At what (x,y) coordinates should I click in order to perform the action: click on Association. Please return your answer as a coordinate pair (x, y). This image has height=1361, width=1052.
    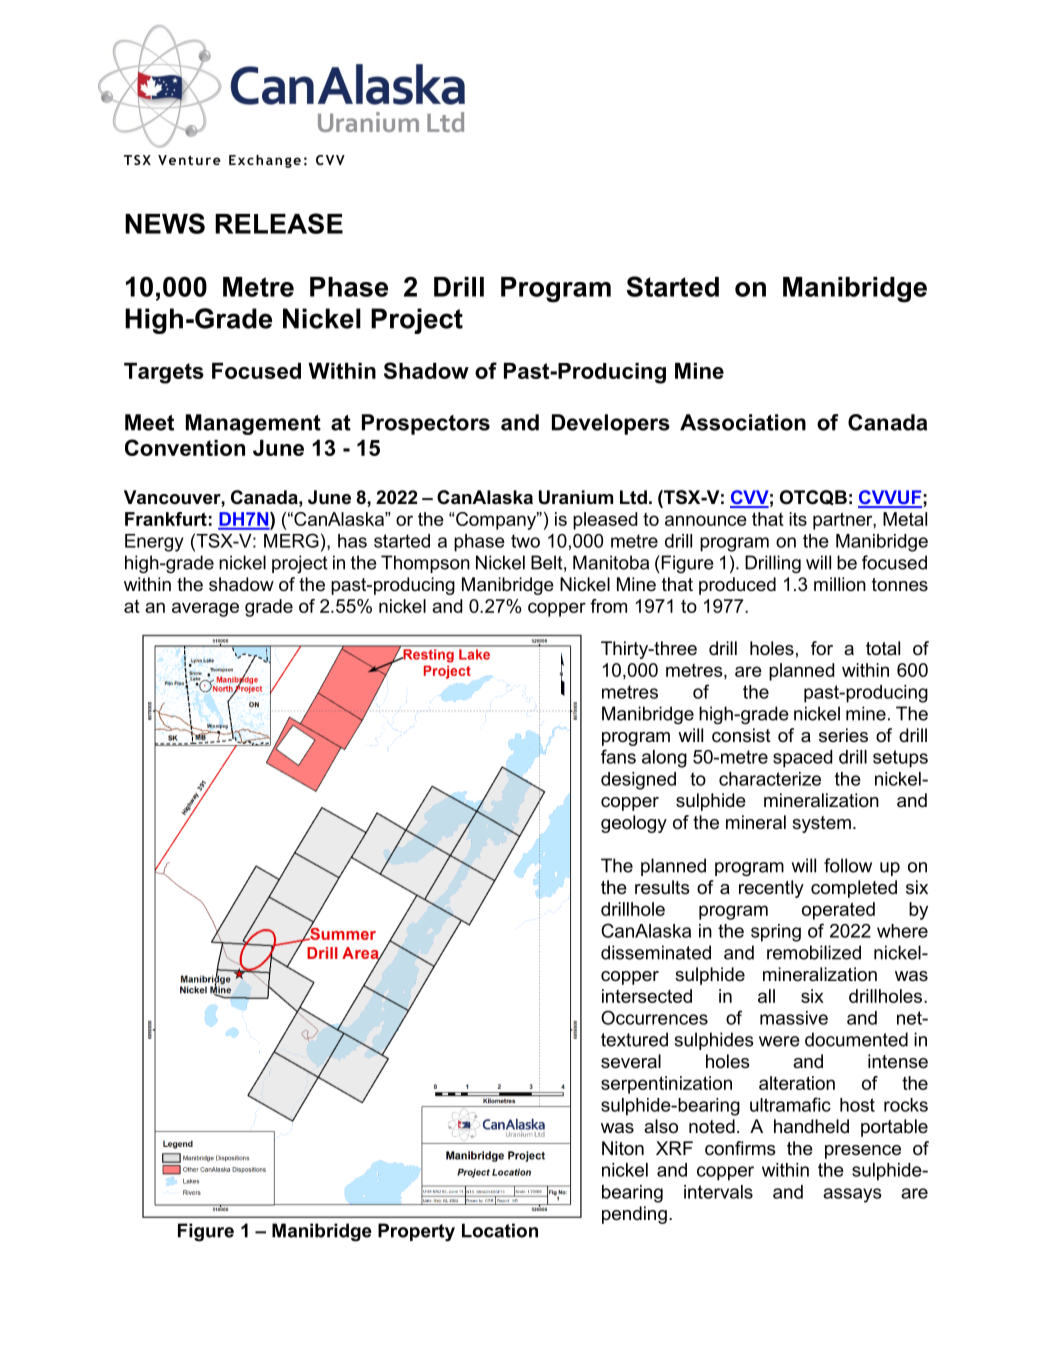
    Looking at the image, I should click on (743, 422).
